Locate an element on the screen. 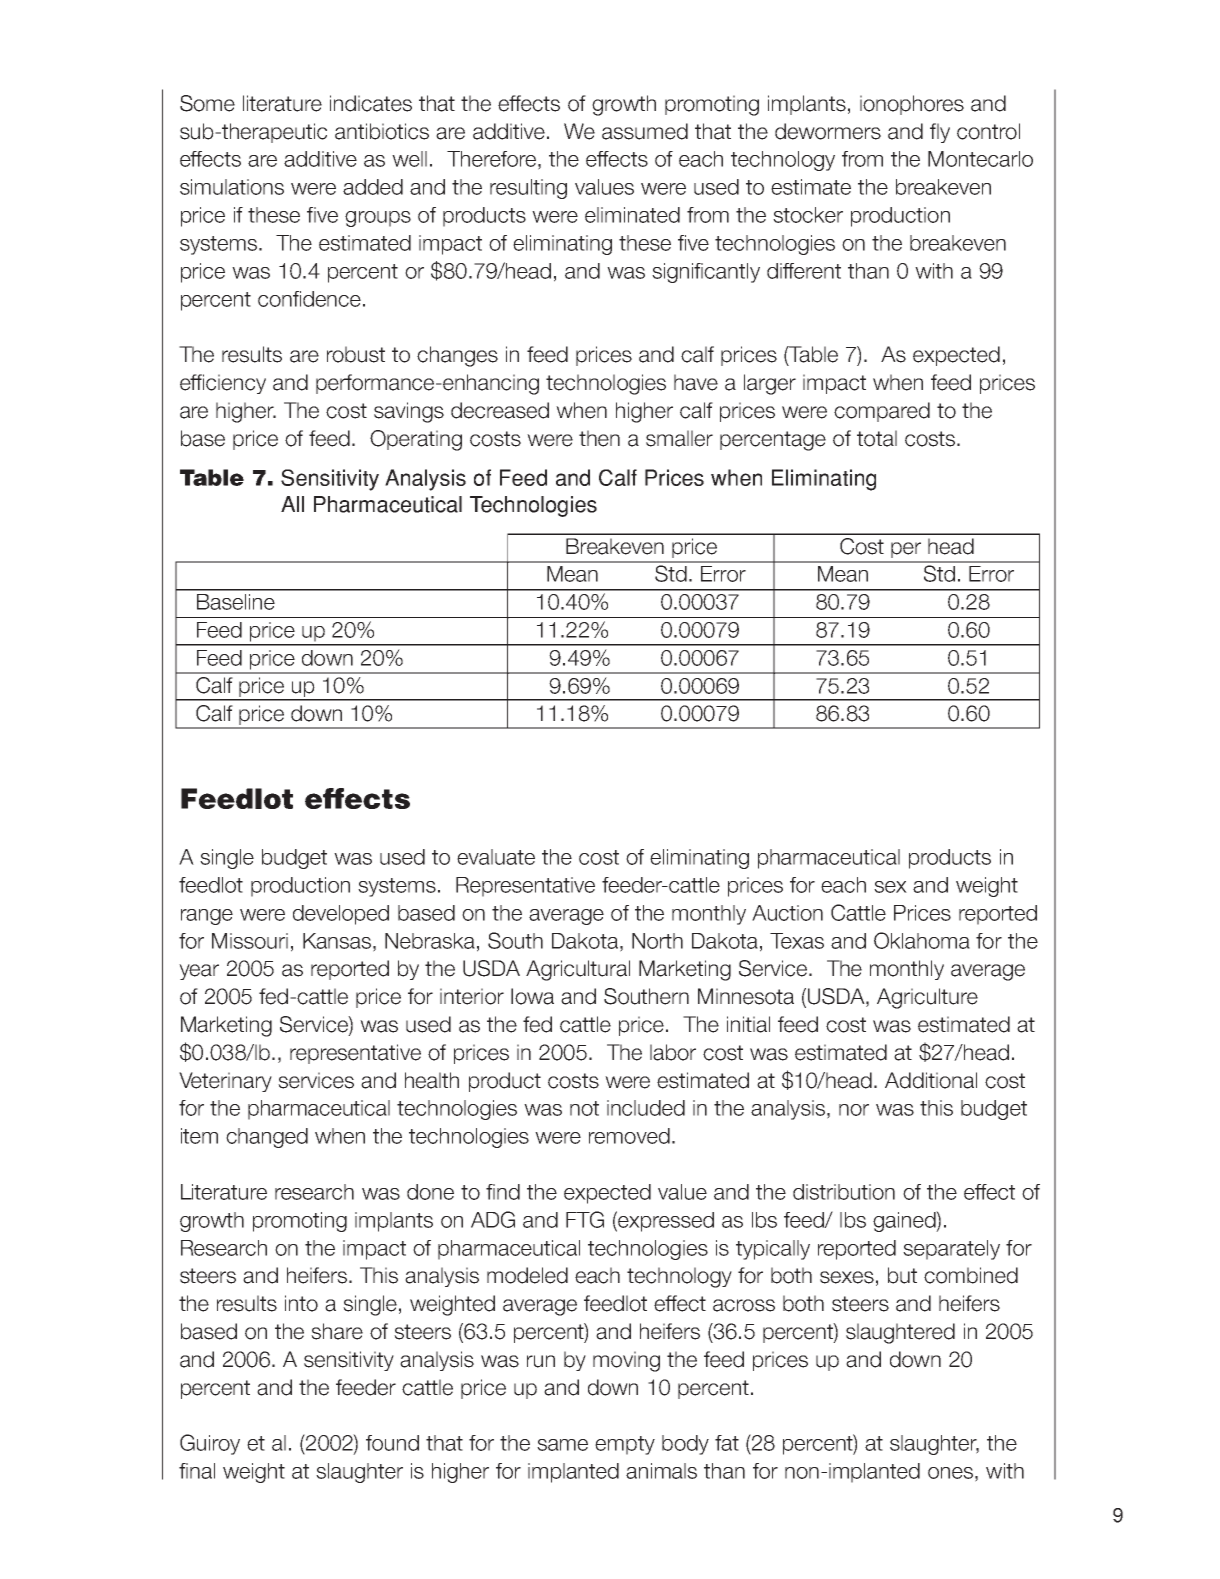 This screenshot has height=1579, width=1220. fly is located at coordinates (940, 133).
